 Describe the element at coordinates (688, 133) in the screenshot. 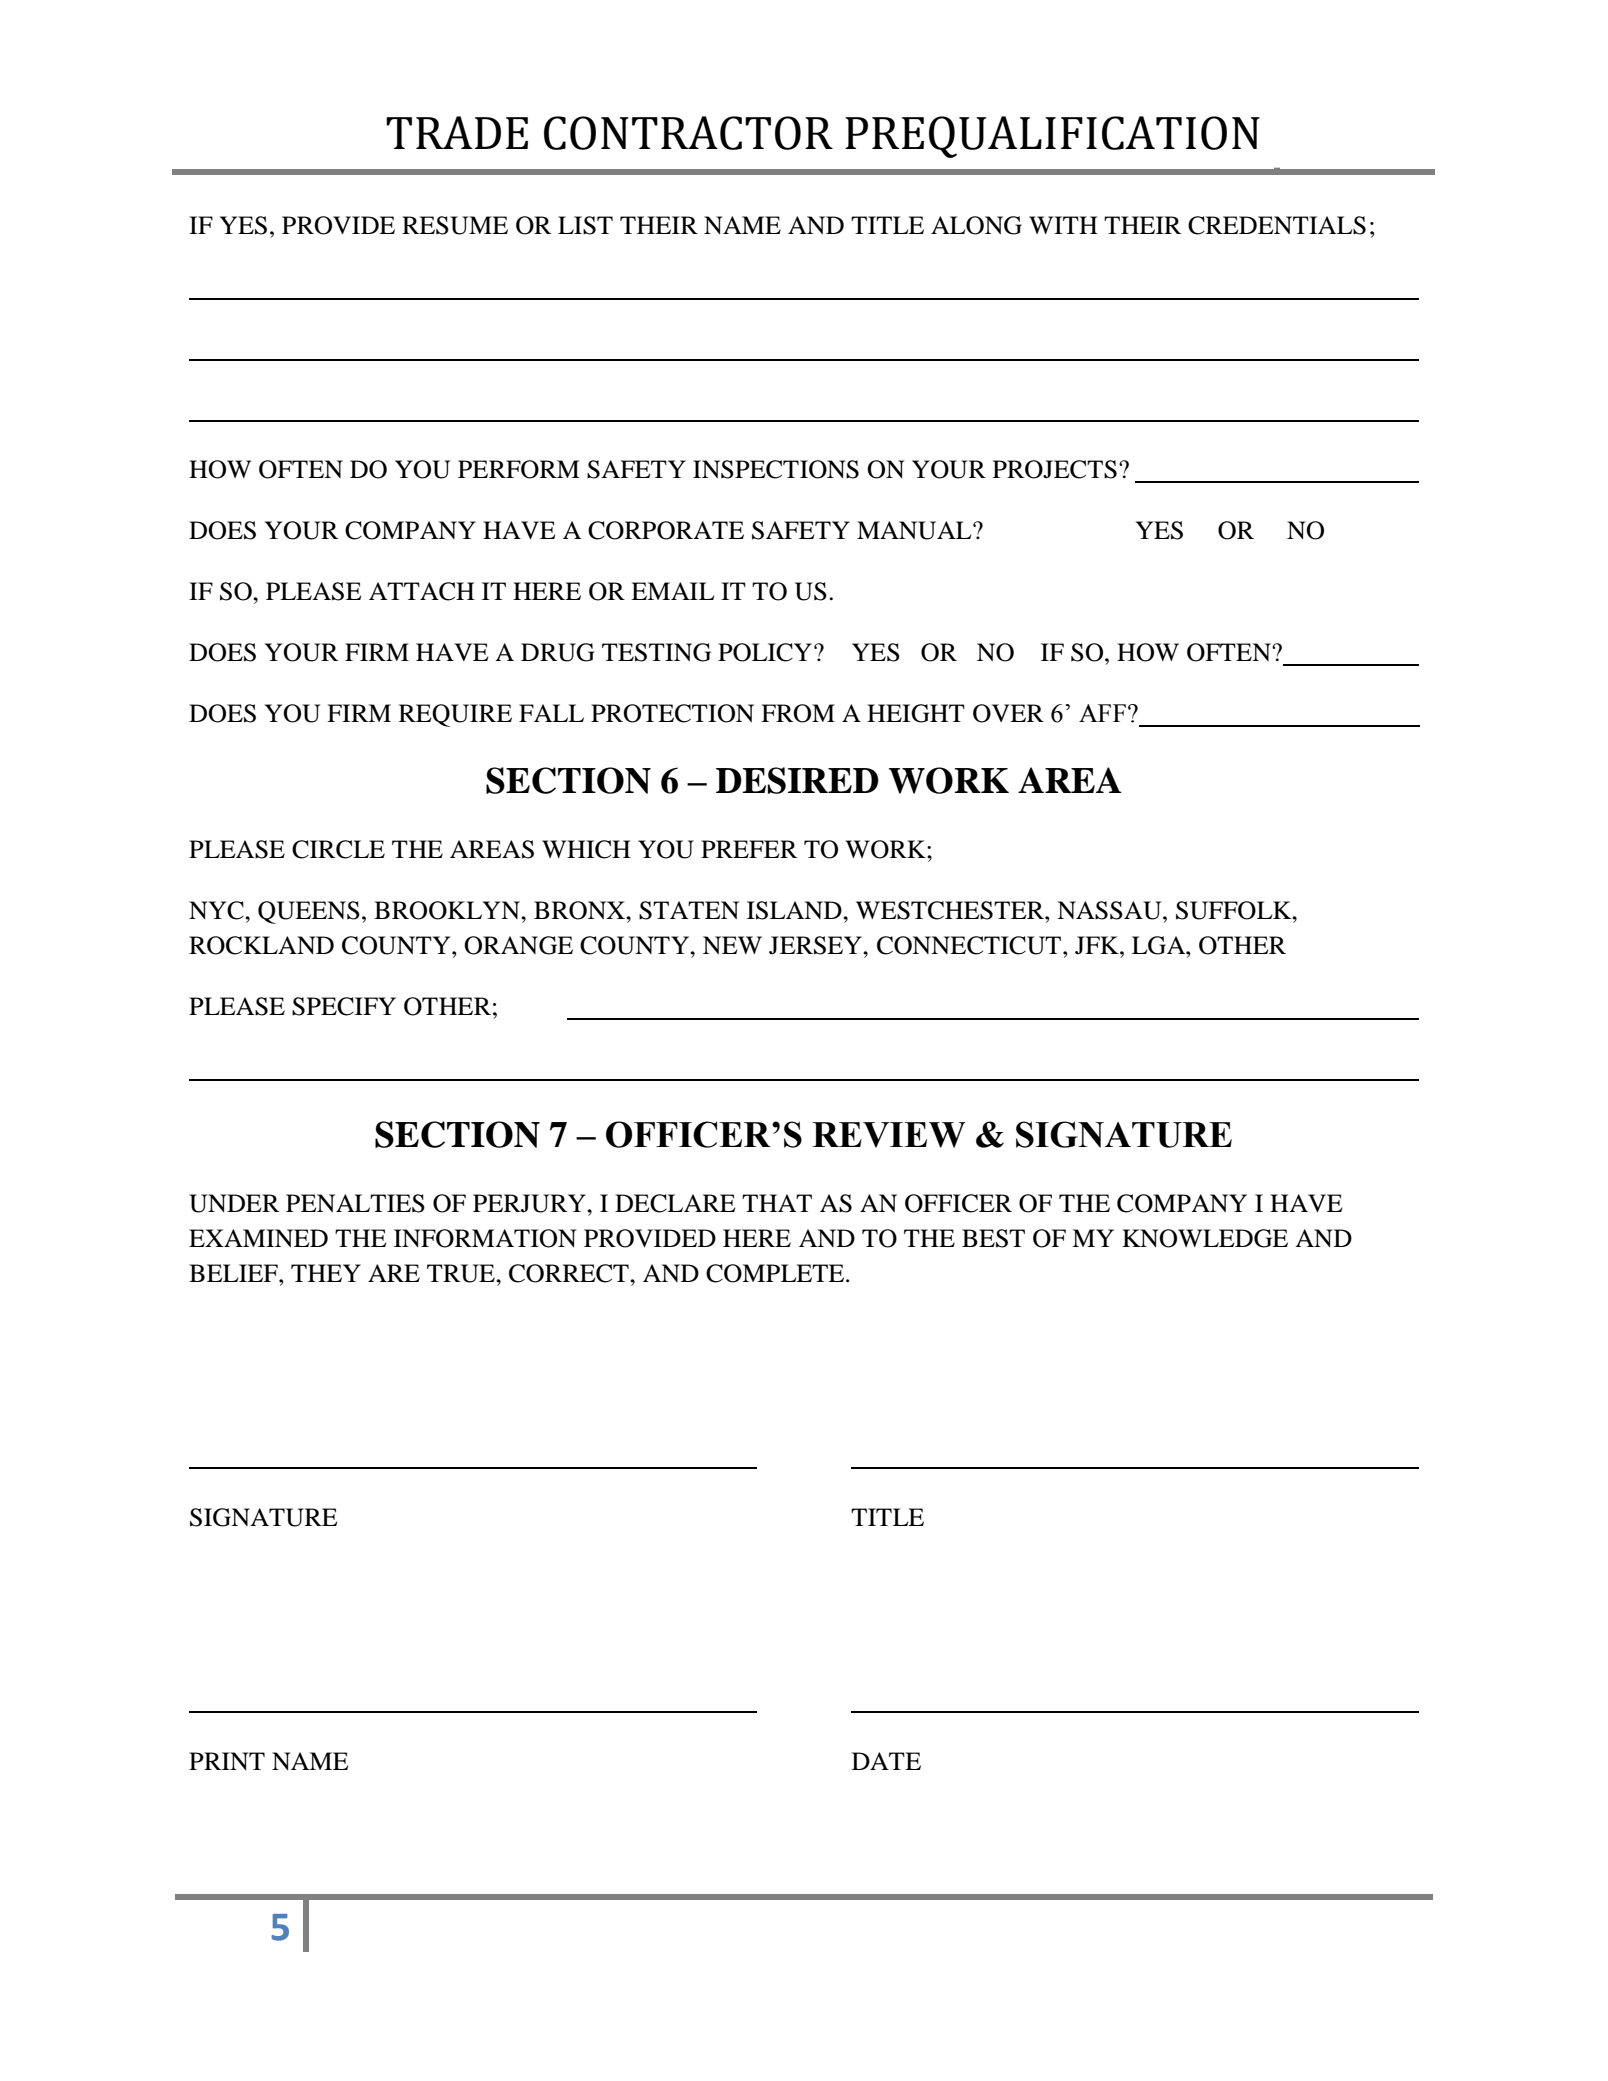

I see `CONTRACTOR` at that location.
